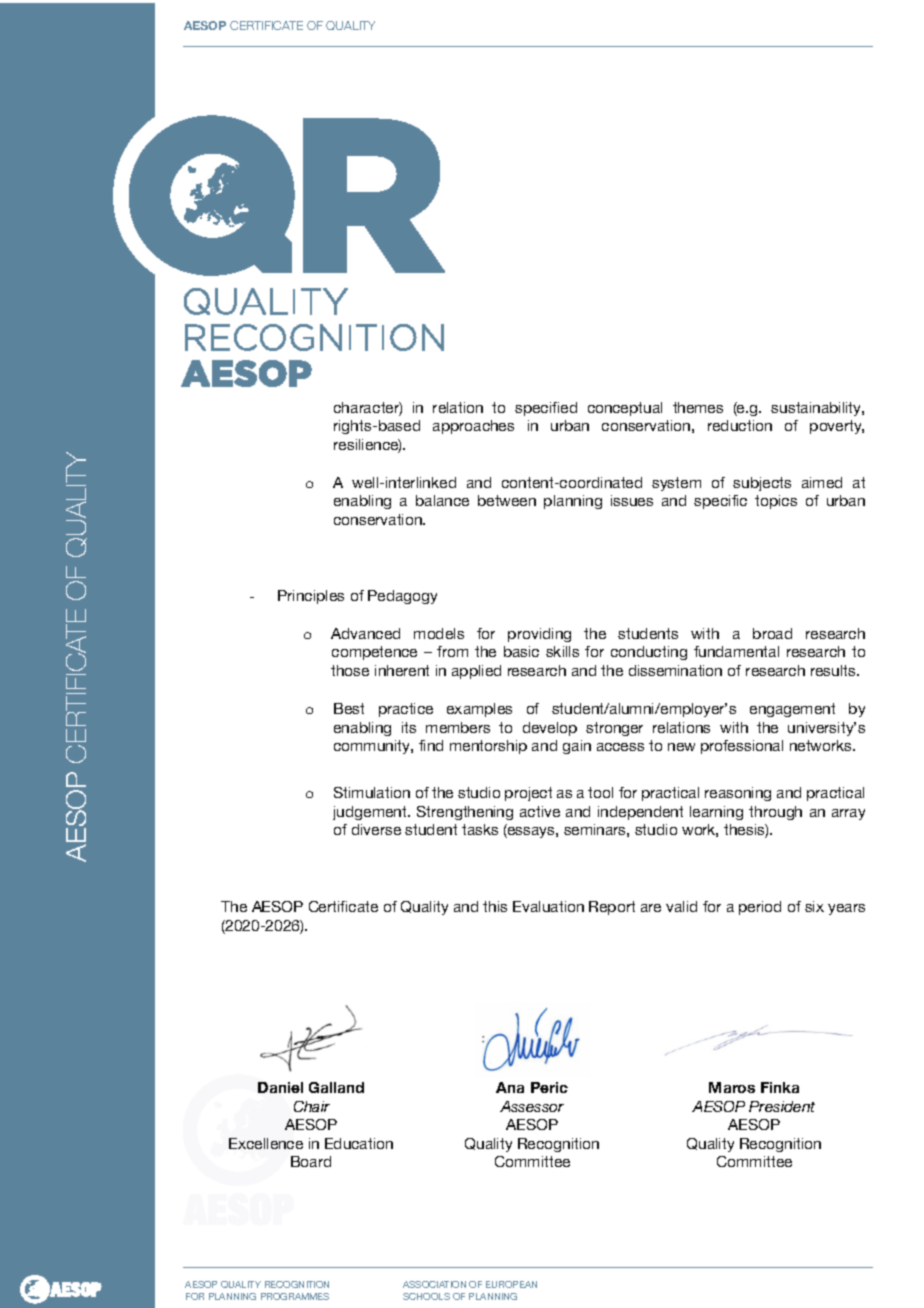 The width and height of the page is (924, 1308). Describe the element at coordinates (782, 1106) in the page. I see `President` at that location.
